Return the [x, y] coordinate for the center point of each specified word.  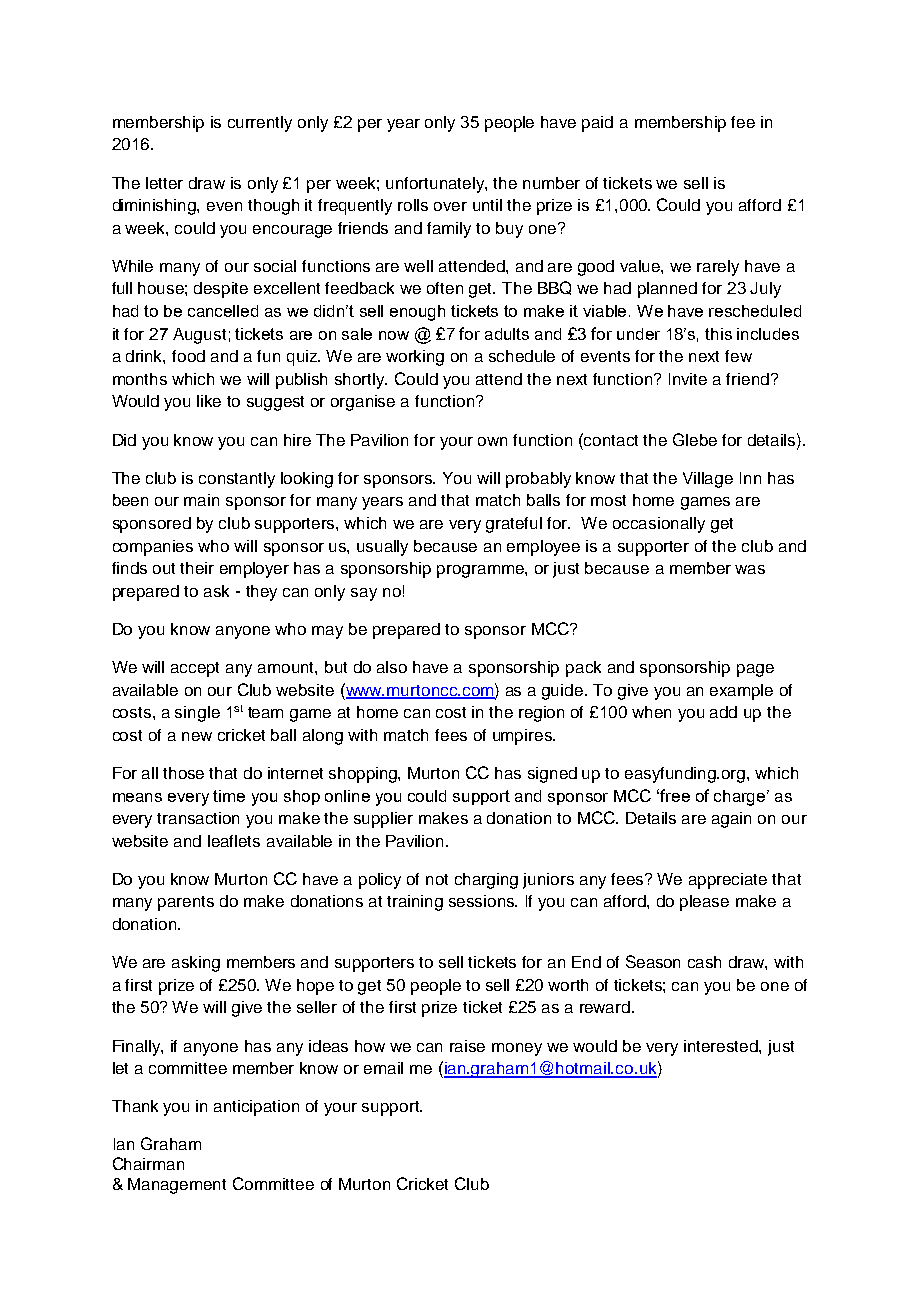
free [675, 795]
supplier [383, 820]
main [201, 500]
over [450, 206]
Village [708, 480]
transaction [198, 818]
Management [177, 1186]
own [492, 441]
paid [597, 124]
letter [164, 183]
